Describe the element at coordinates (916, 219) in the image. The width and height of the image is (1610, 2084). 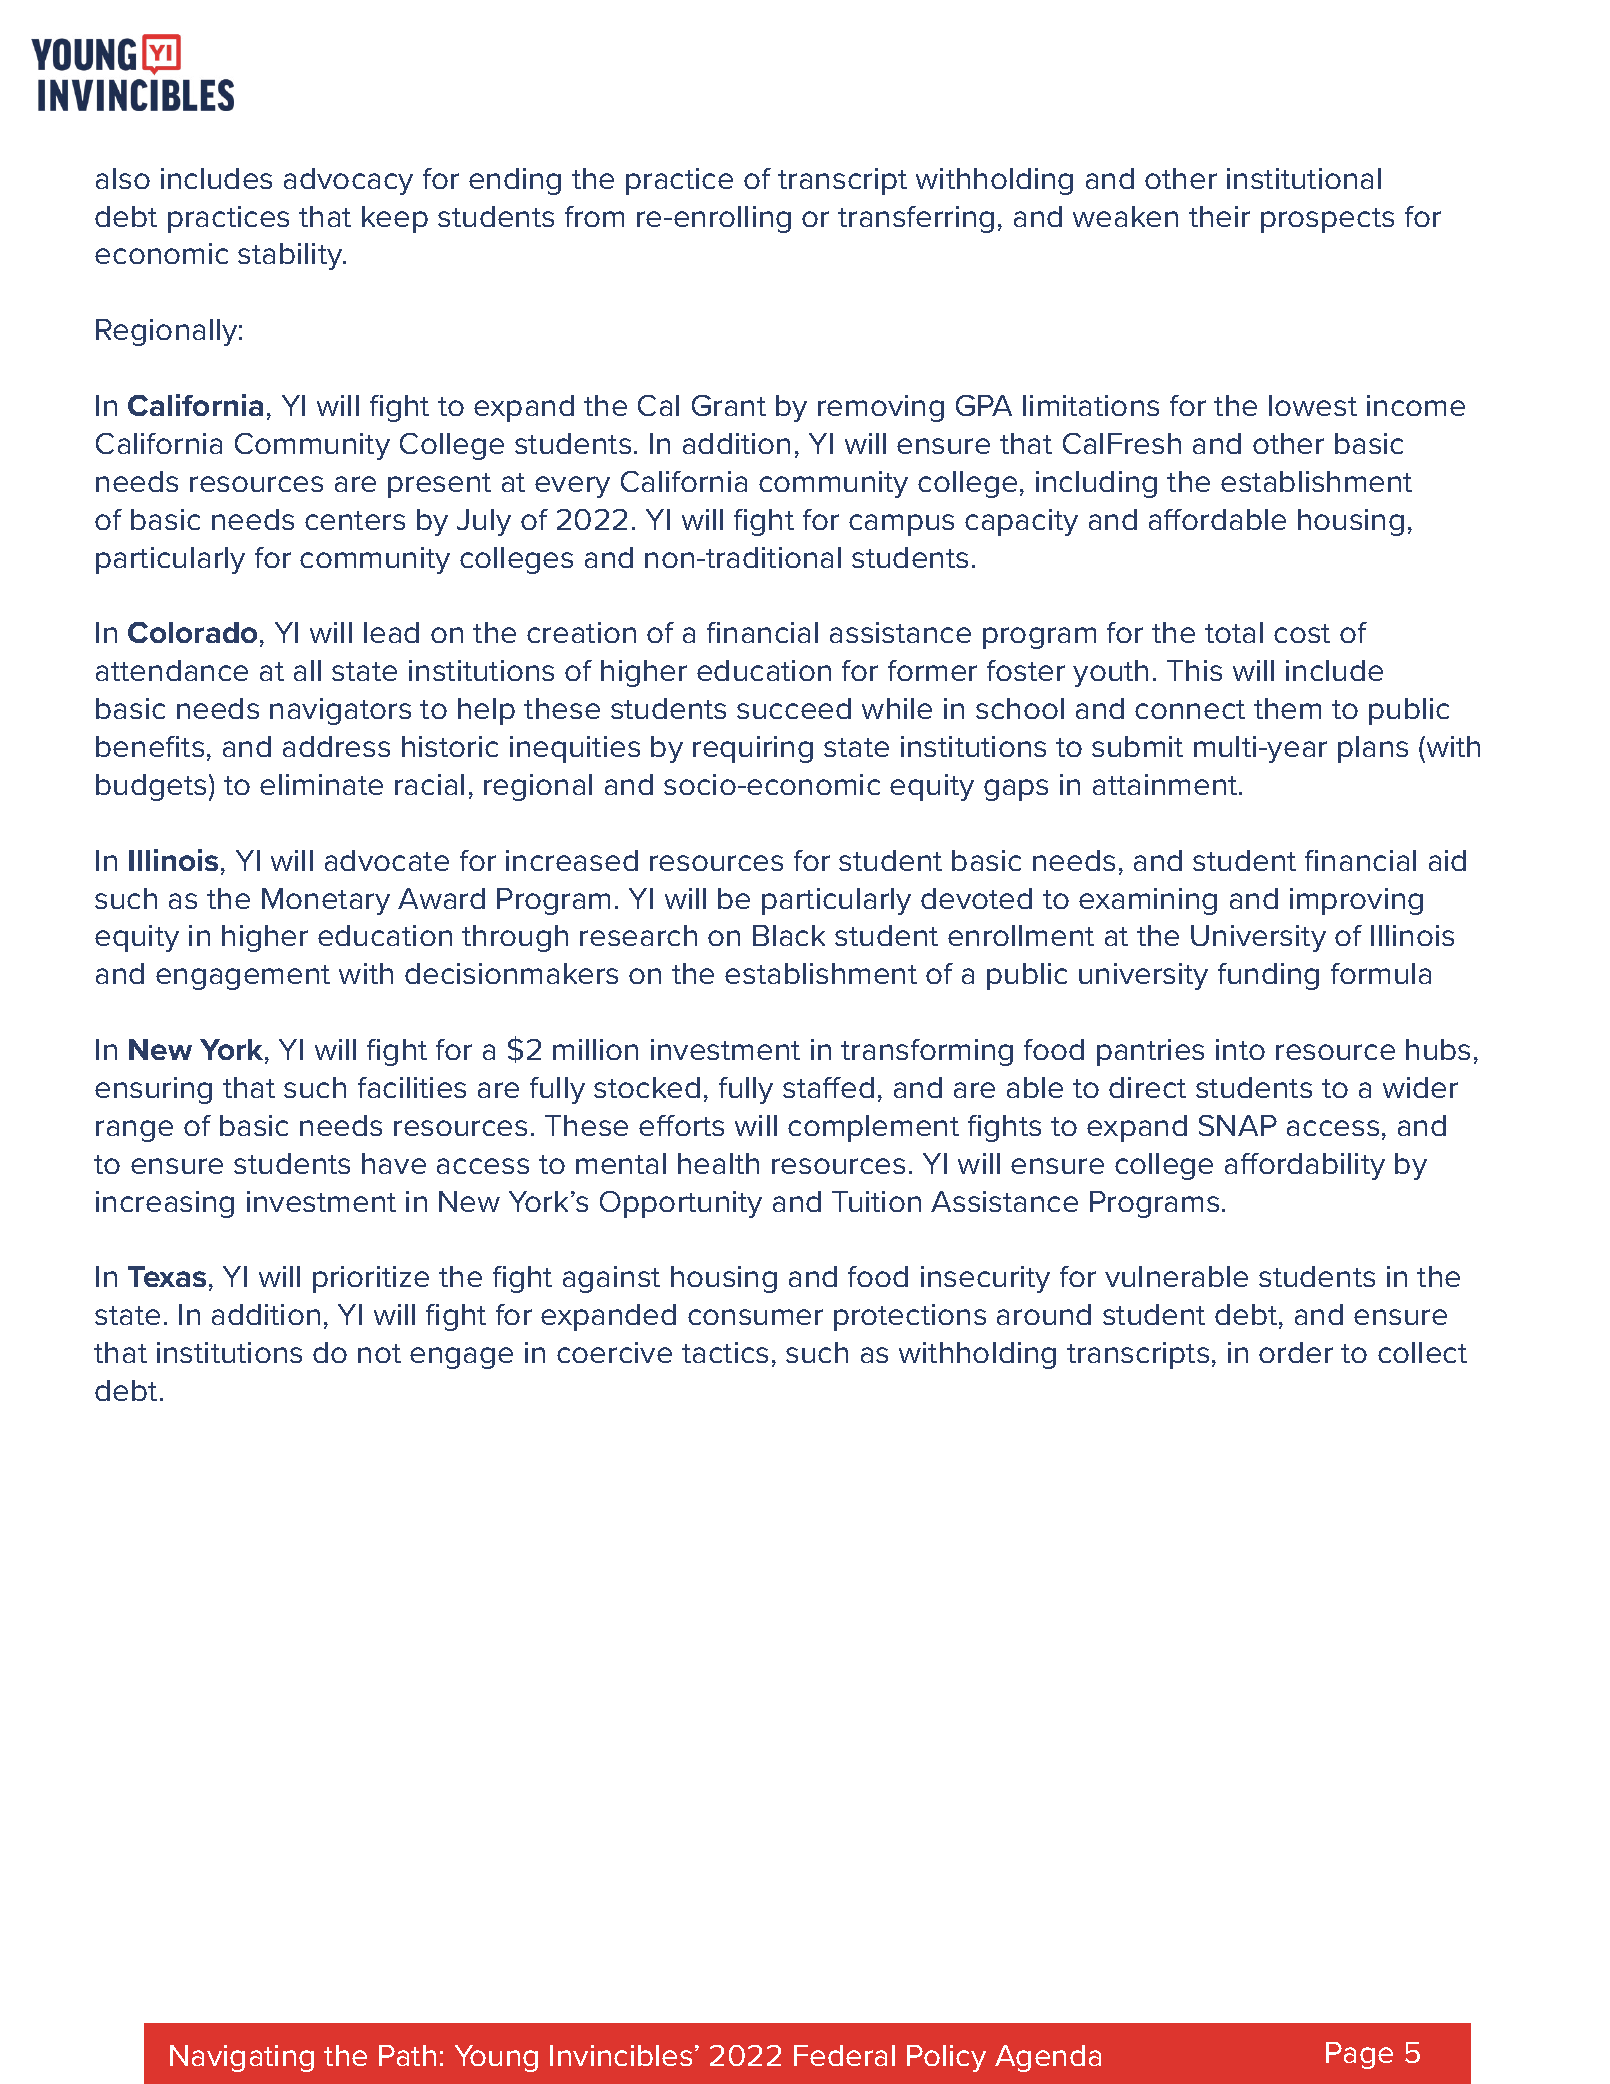
I see `transferring` at that location.
